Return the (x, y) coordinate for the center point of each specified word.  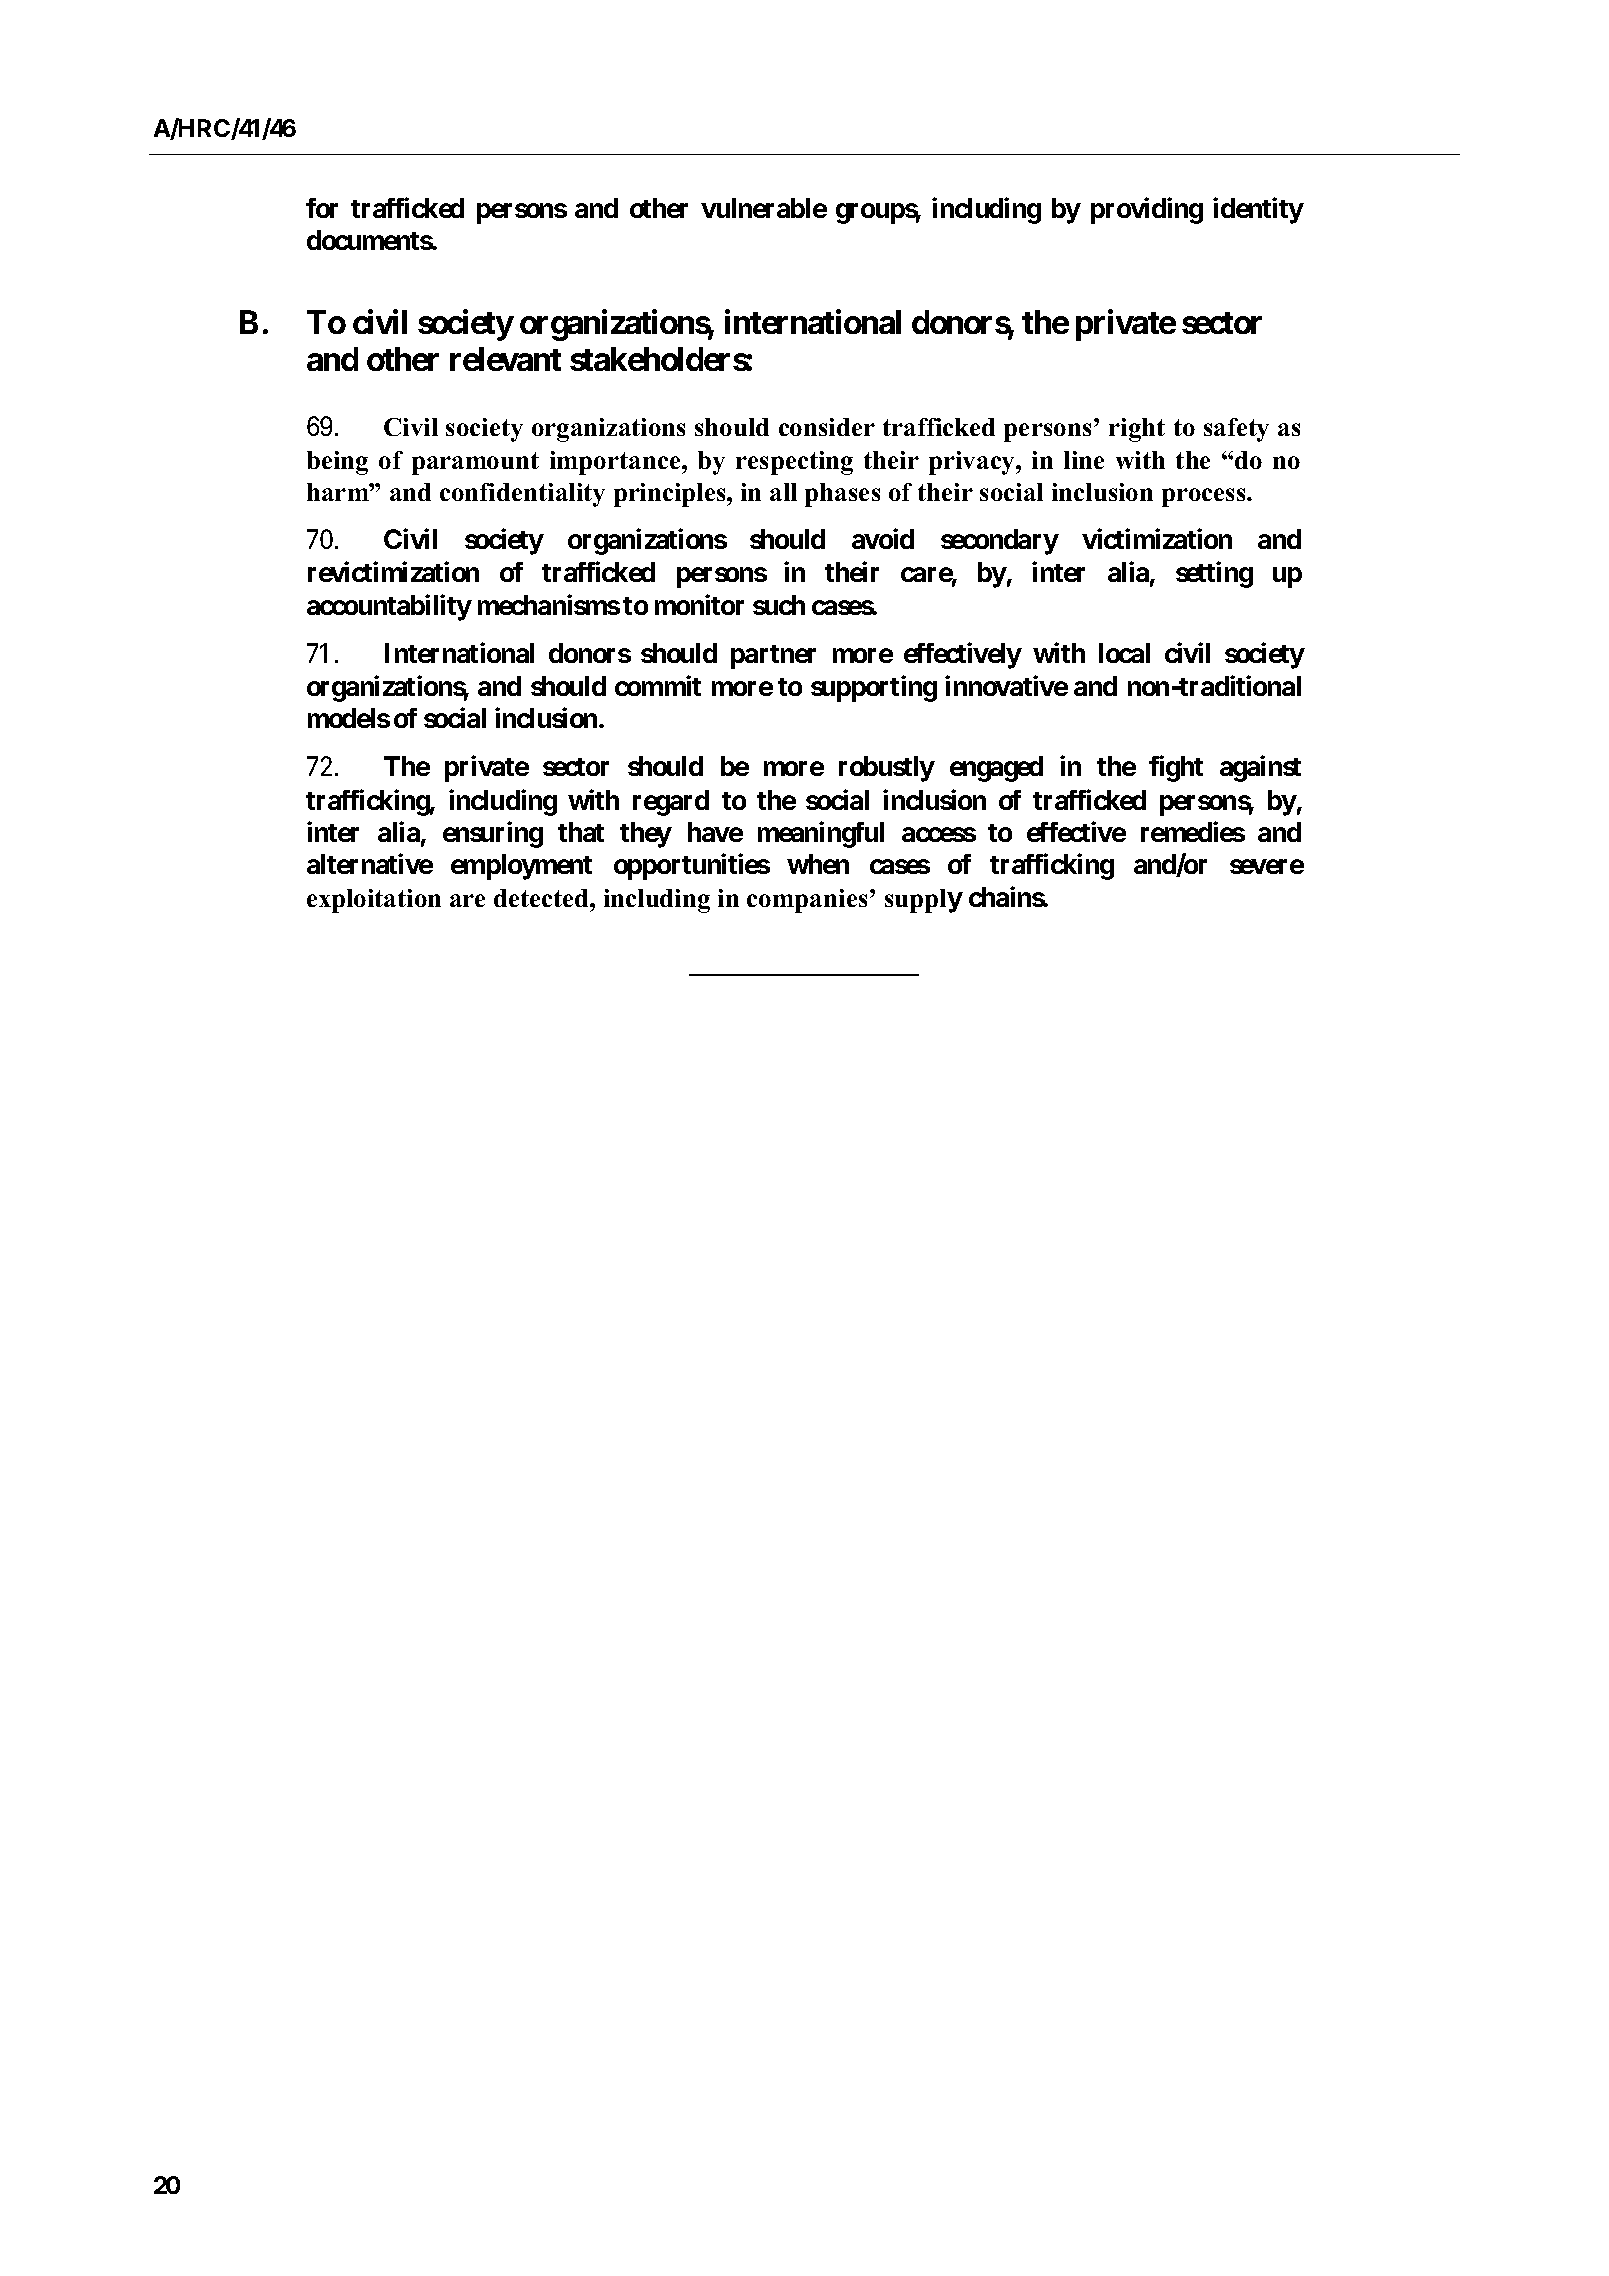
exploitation (374, 901)
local (1124, 653)
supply (924, 901)
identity (1258, 210)
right (1137, 430)
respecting (794, 463)
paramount (475, 463)
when (818, 864)
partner (773, 657)
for (322, 208)
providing (1147, 210)
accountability (389, 607)
